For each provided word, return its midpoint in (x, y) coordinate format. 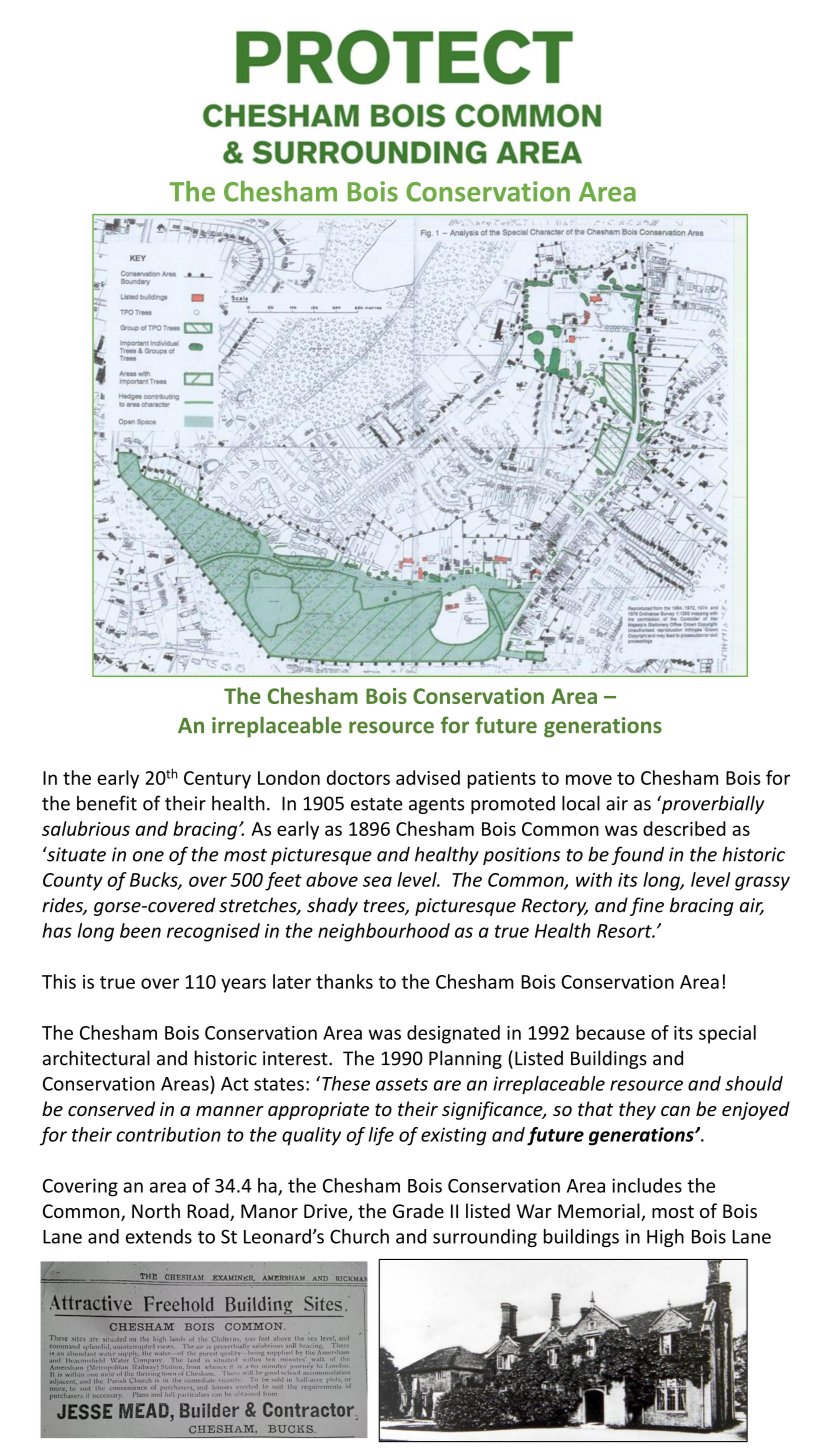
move (589, 779)
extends (159, 1236)
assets (402, 1084)
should (754, 1083)
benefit (107, 803)
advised (428, 777)
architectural (96, 1058)
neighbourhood (384, 932)
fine (647, 906)
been (140, 930)
